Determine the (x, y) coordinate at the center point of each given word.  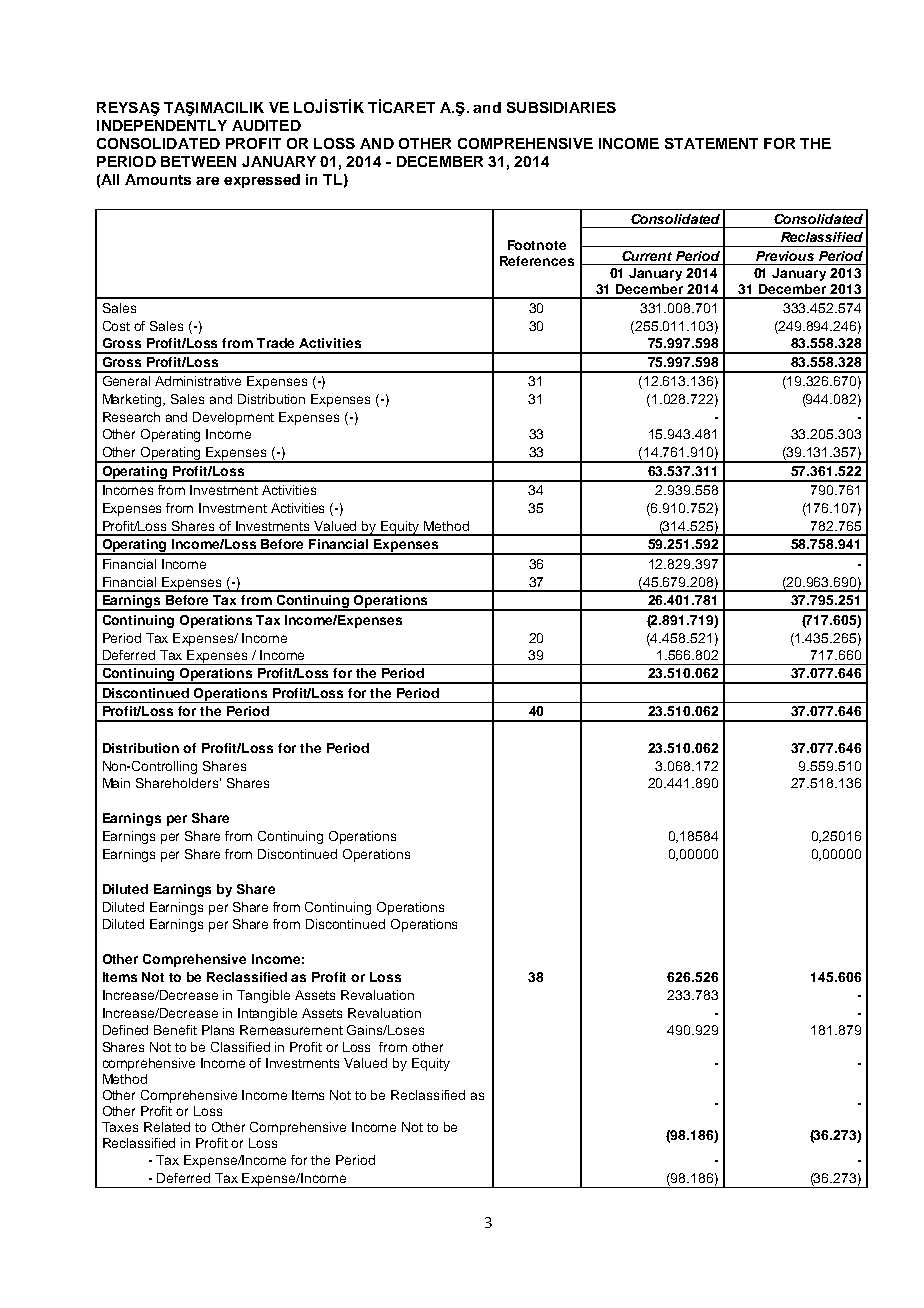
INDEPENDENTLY (162, 125)
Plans (218, 1030)
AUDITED (266, 125)
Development (233, 418)
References (537, 261)
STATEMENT (711, 143)
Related (167, 1127)
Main (116, 783)
